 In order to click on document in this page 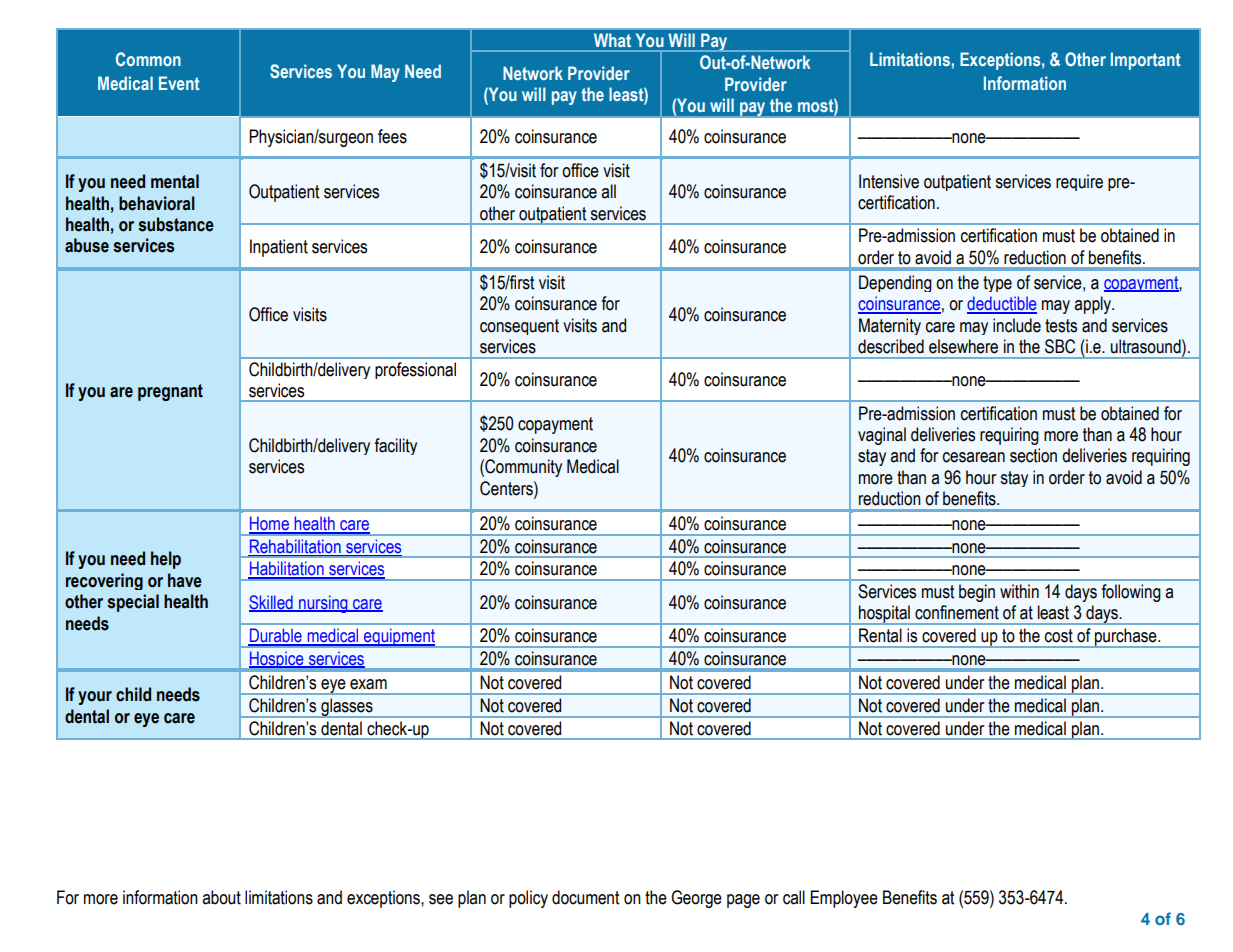, I will do `click(585, 897)`.
